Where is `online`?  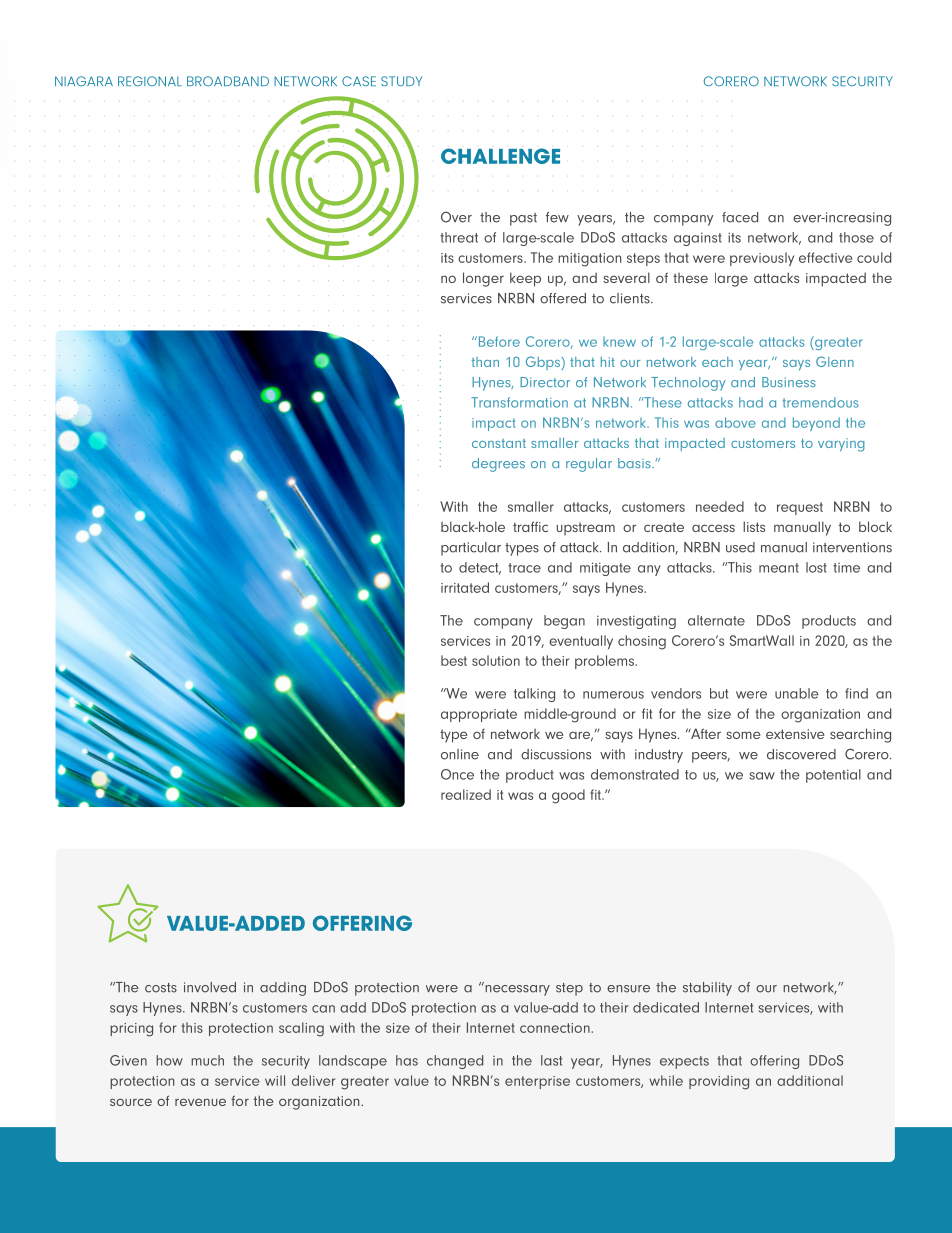
online is located at coordinates (460, 754).
